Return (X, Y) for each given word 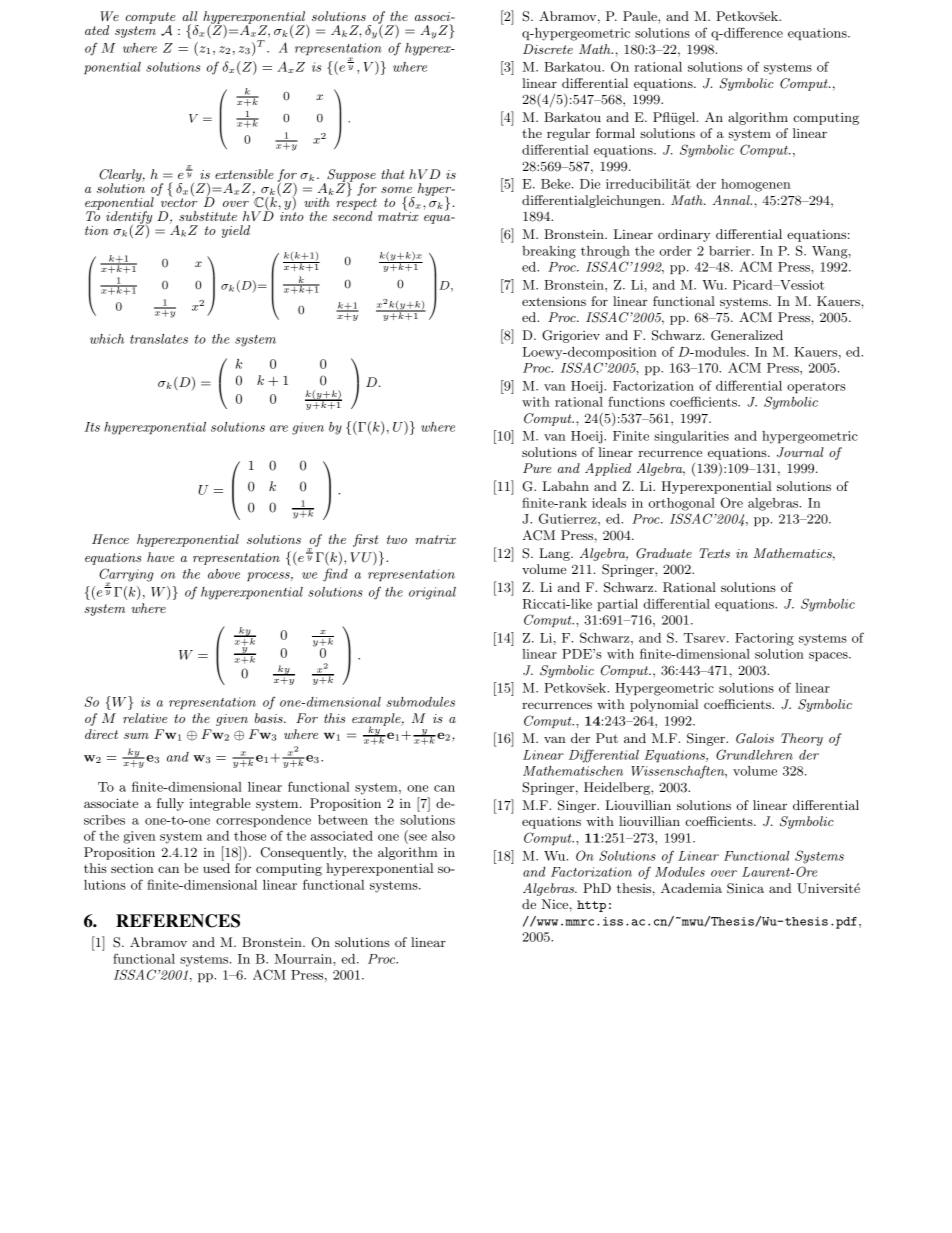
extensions (554, 301)
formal (615, 133)
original (432, 593)
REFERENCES (178, 921)
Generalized (747, 335)
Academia (691, 888)
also (443, 836)
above (224, 574)
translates (159, 339)
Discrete (548, 49)
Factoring (764, 639)
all (190, 16)
